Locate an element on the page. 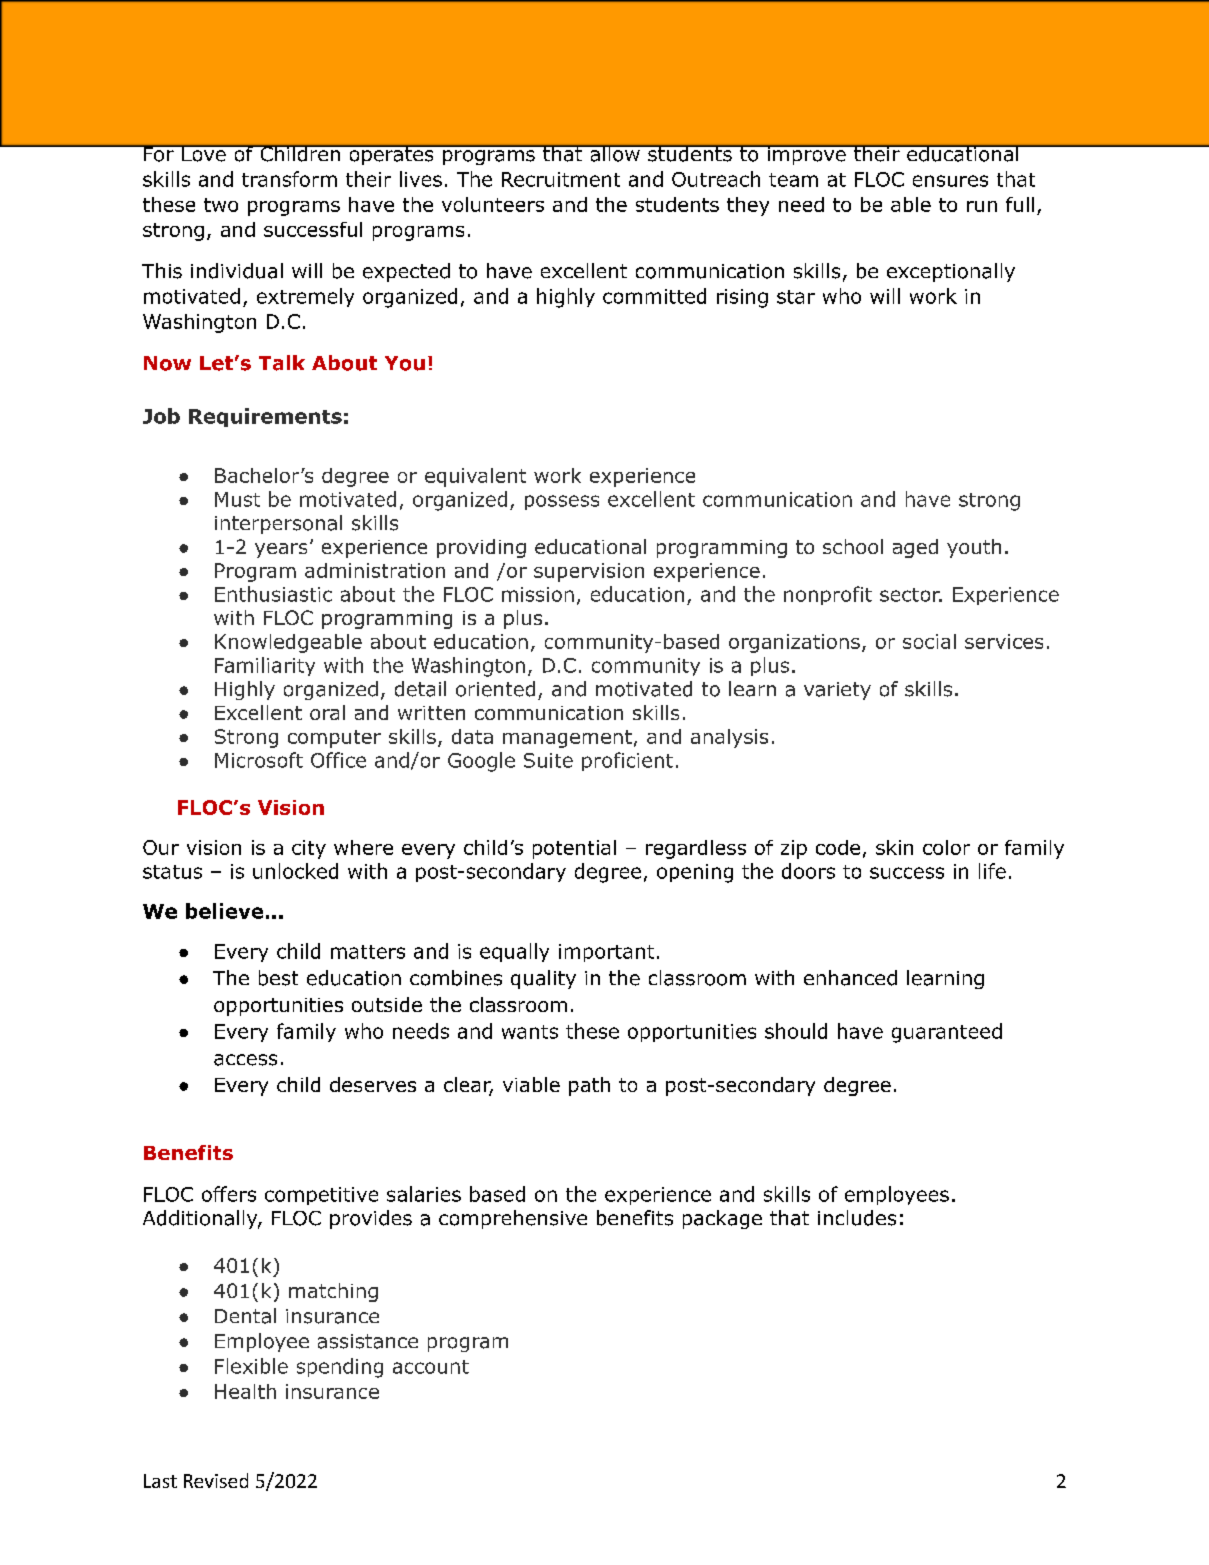 This page has height=1565, width=1209. access is located at coordinates (245, 1060).
